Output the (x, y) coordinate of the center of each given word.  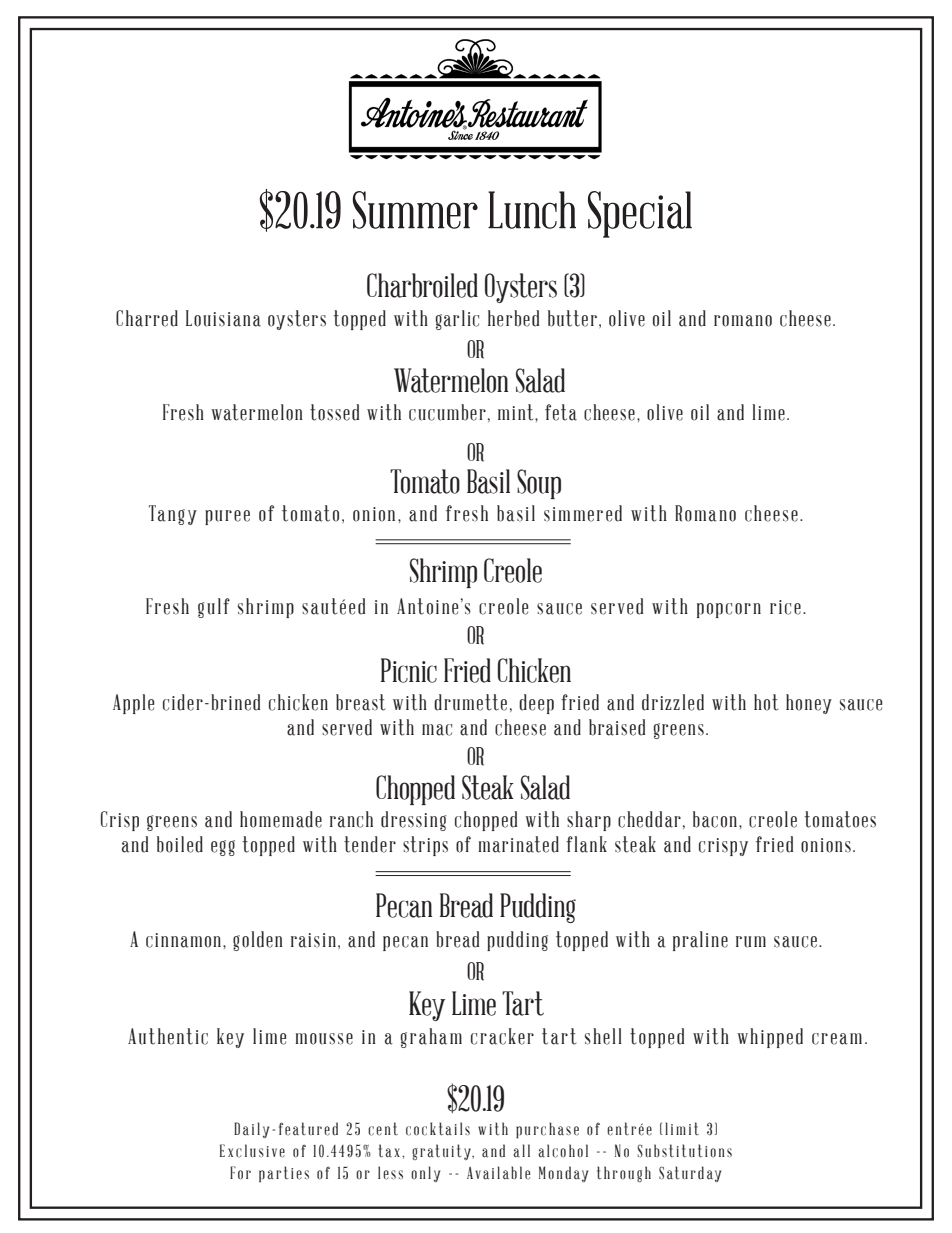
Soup (539, 484)
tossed (334, 412)
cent (383, 1129)
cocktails (438, 1129)
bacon (715, 819)
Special (640, 214)
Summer (415, 210)
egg (223, 848)
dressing (413, 821)
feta (561, 412)
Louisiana (223, 318)
